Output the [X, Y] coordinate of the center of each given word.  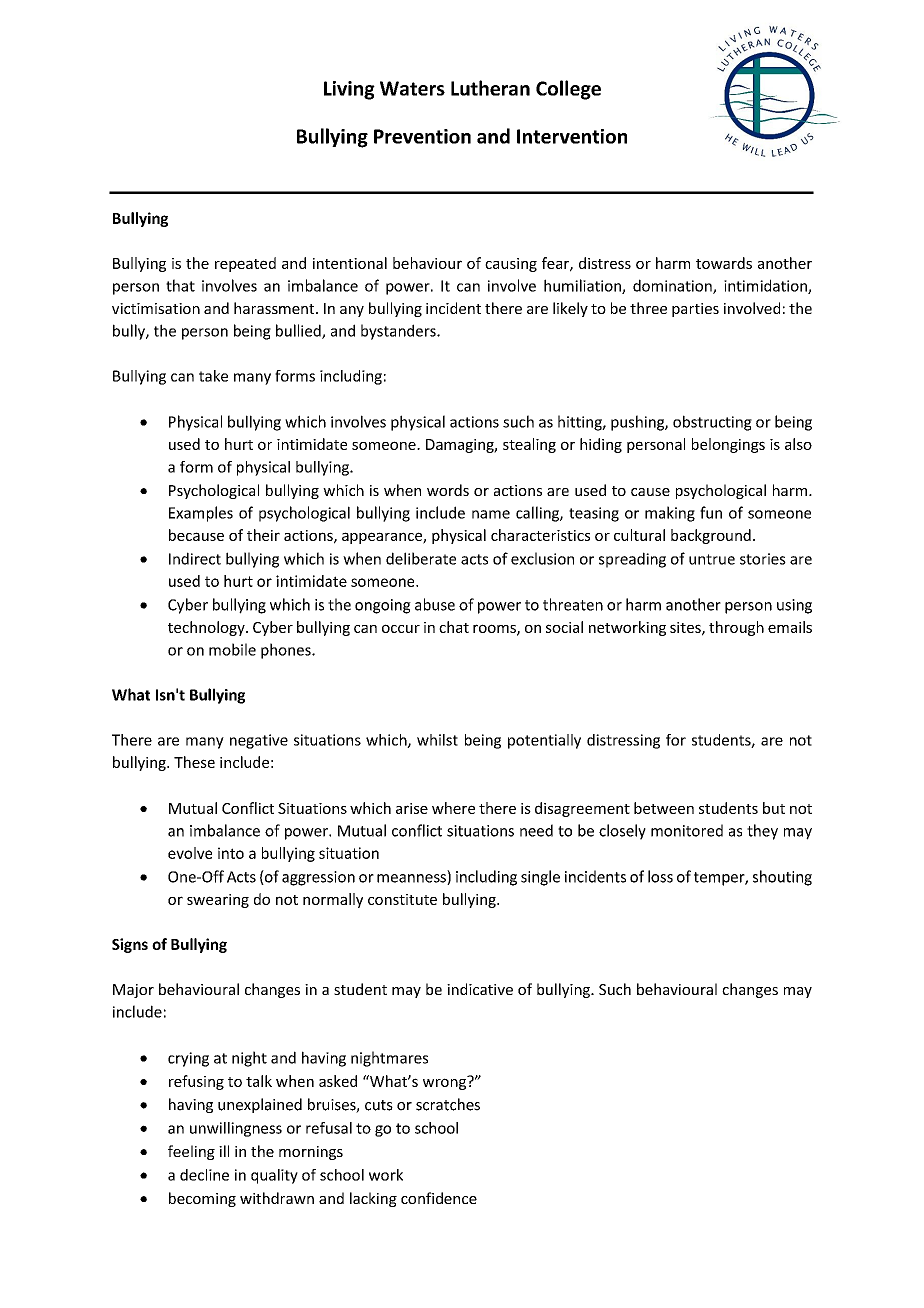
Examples [201, 514]
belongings [728, 445]
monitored [687, 830]
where [453, 808]
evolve [190, 853]
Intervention [572, 136]
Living [349, 90]
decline [204, 1175]
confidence [439, 1198]
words [448, 490]
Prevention [422, 136]
